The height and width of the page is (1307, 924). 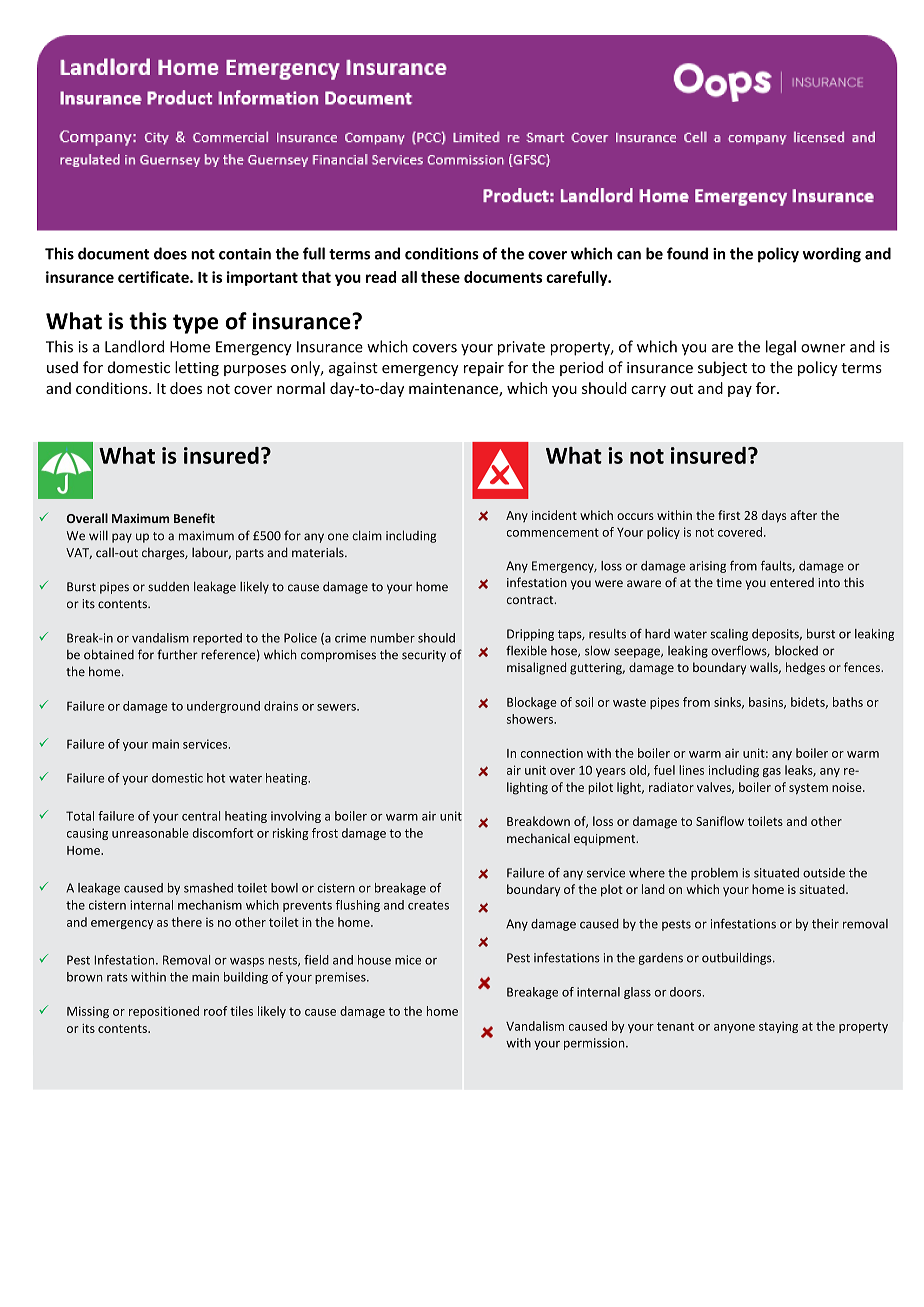 What do you see at coordinates (164, 1012) in the page?
I see `repositioned` at bounding box center [164, 1012].
